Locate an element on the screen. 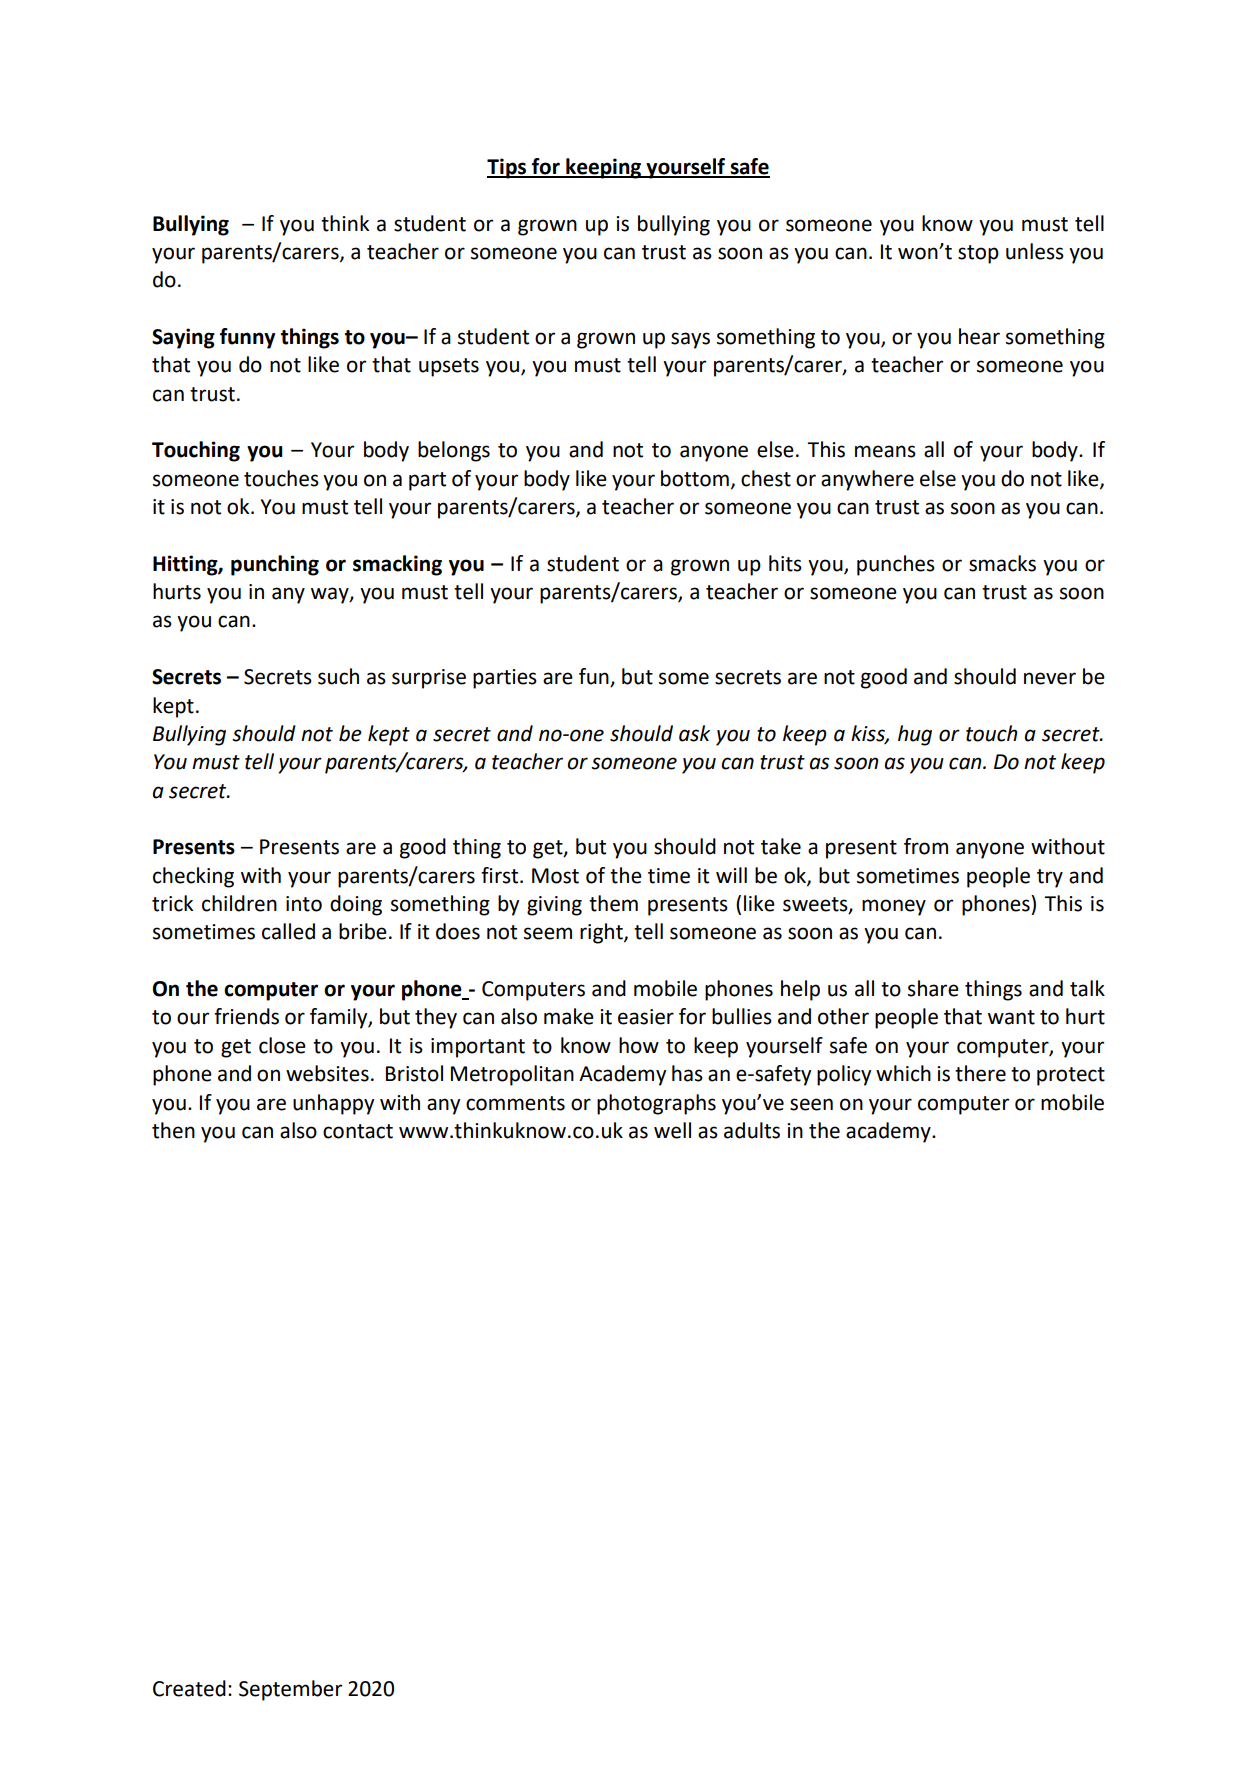 This screenshot has height=1777, width=1257. September is located at coordinates (290, 1690).
